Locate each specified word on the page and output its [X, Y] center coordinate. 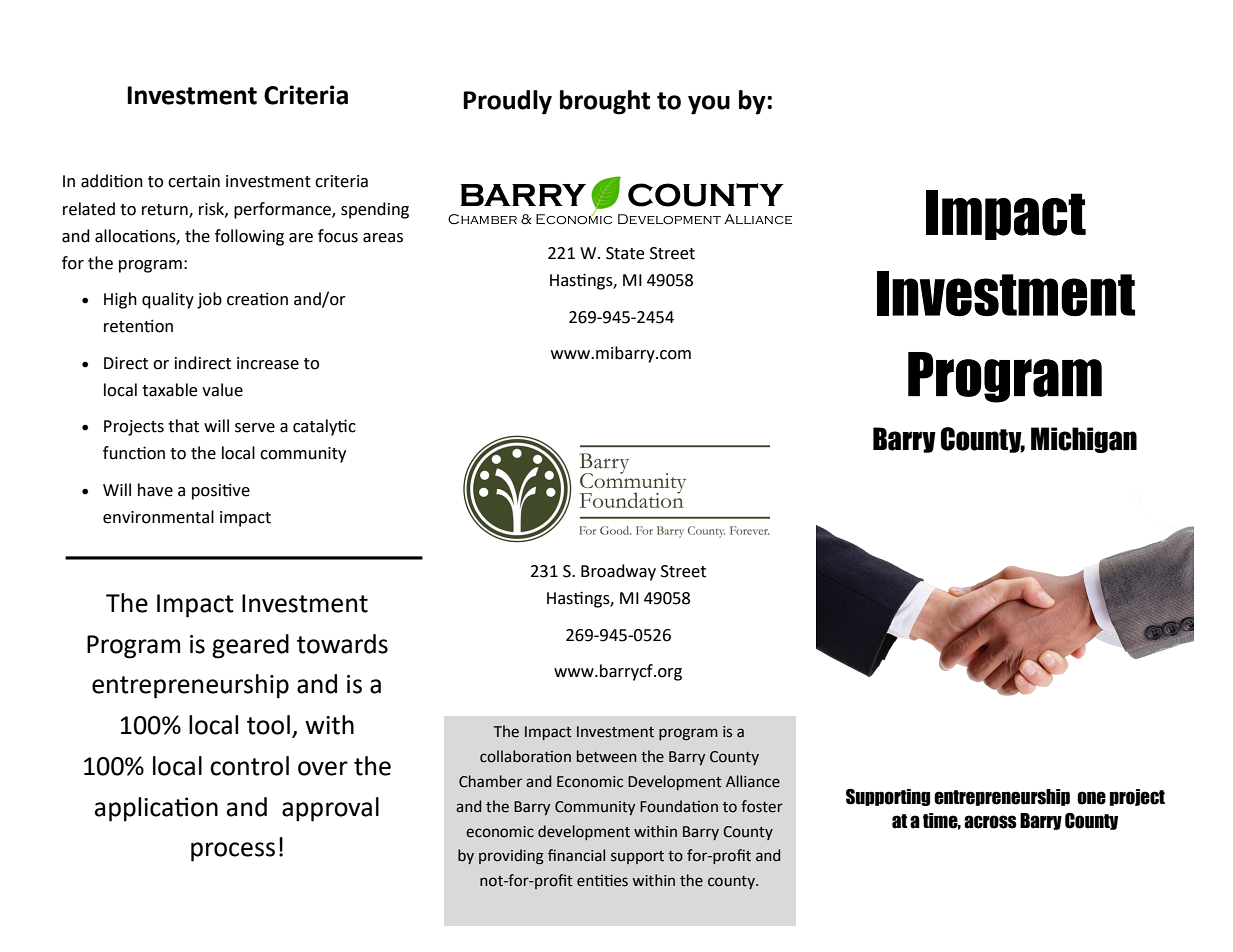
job [209, 300]
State [625, 253]
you [709, 105]
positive [221, 491]
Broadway [618, 572]
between [607, 756]
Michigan [1084, 440]
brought [605, 102]
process [233, 852]
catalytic [324, 427]
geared [250, 646]
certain [194, 181]
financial [576, 855]
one [1091, 798]
